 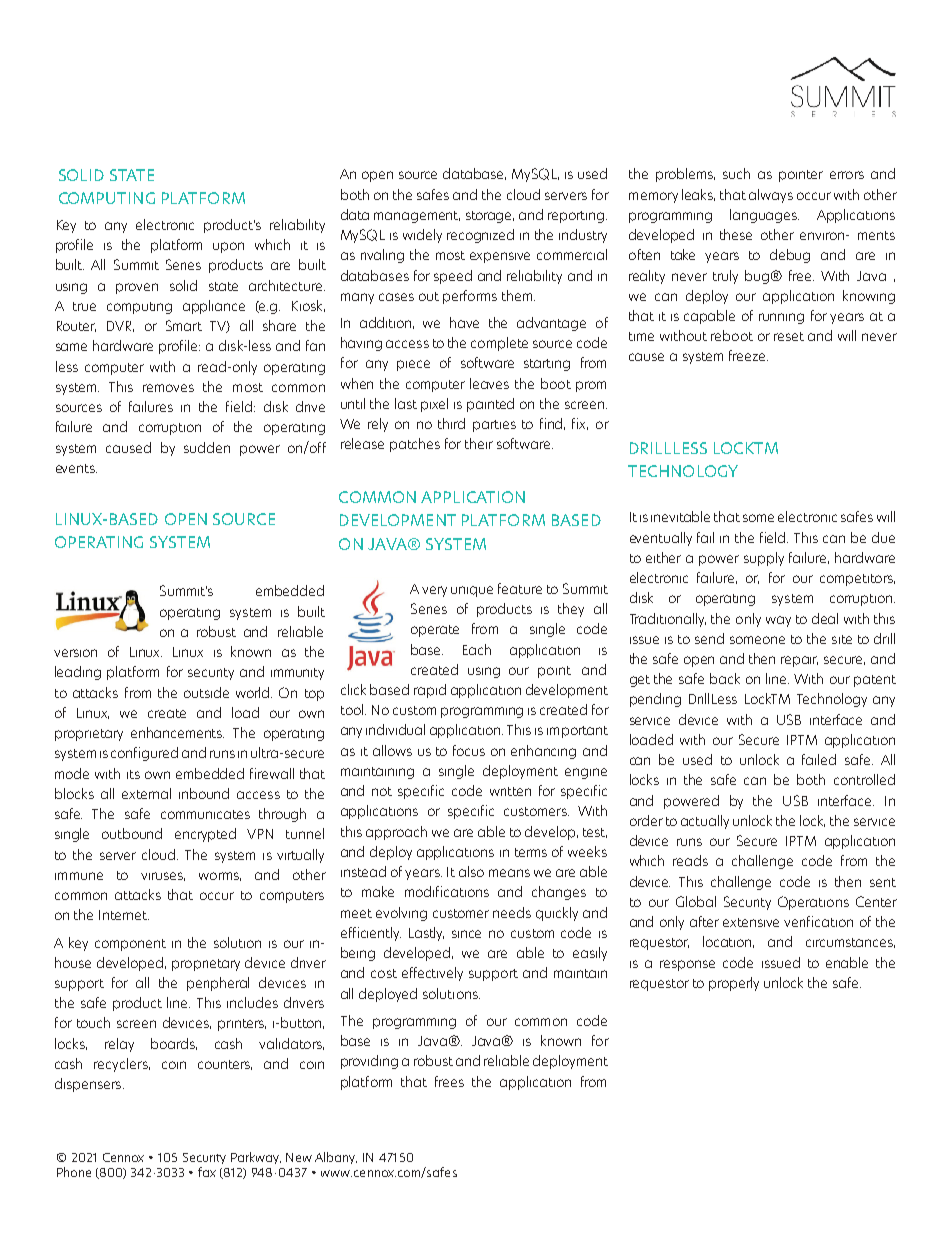 What do you see at coordinates (734, 984) in the screenshot?
I see `properly` at bounding box center [734, 984].
